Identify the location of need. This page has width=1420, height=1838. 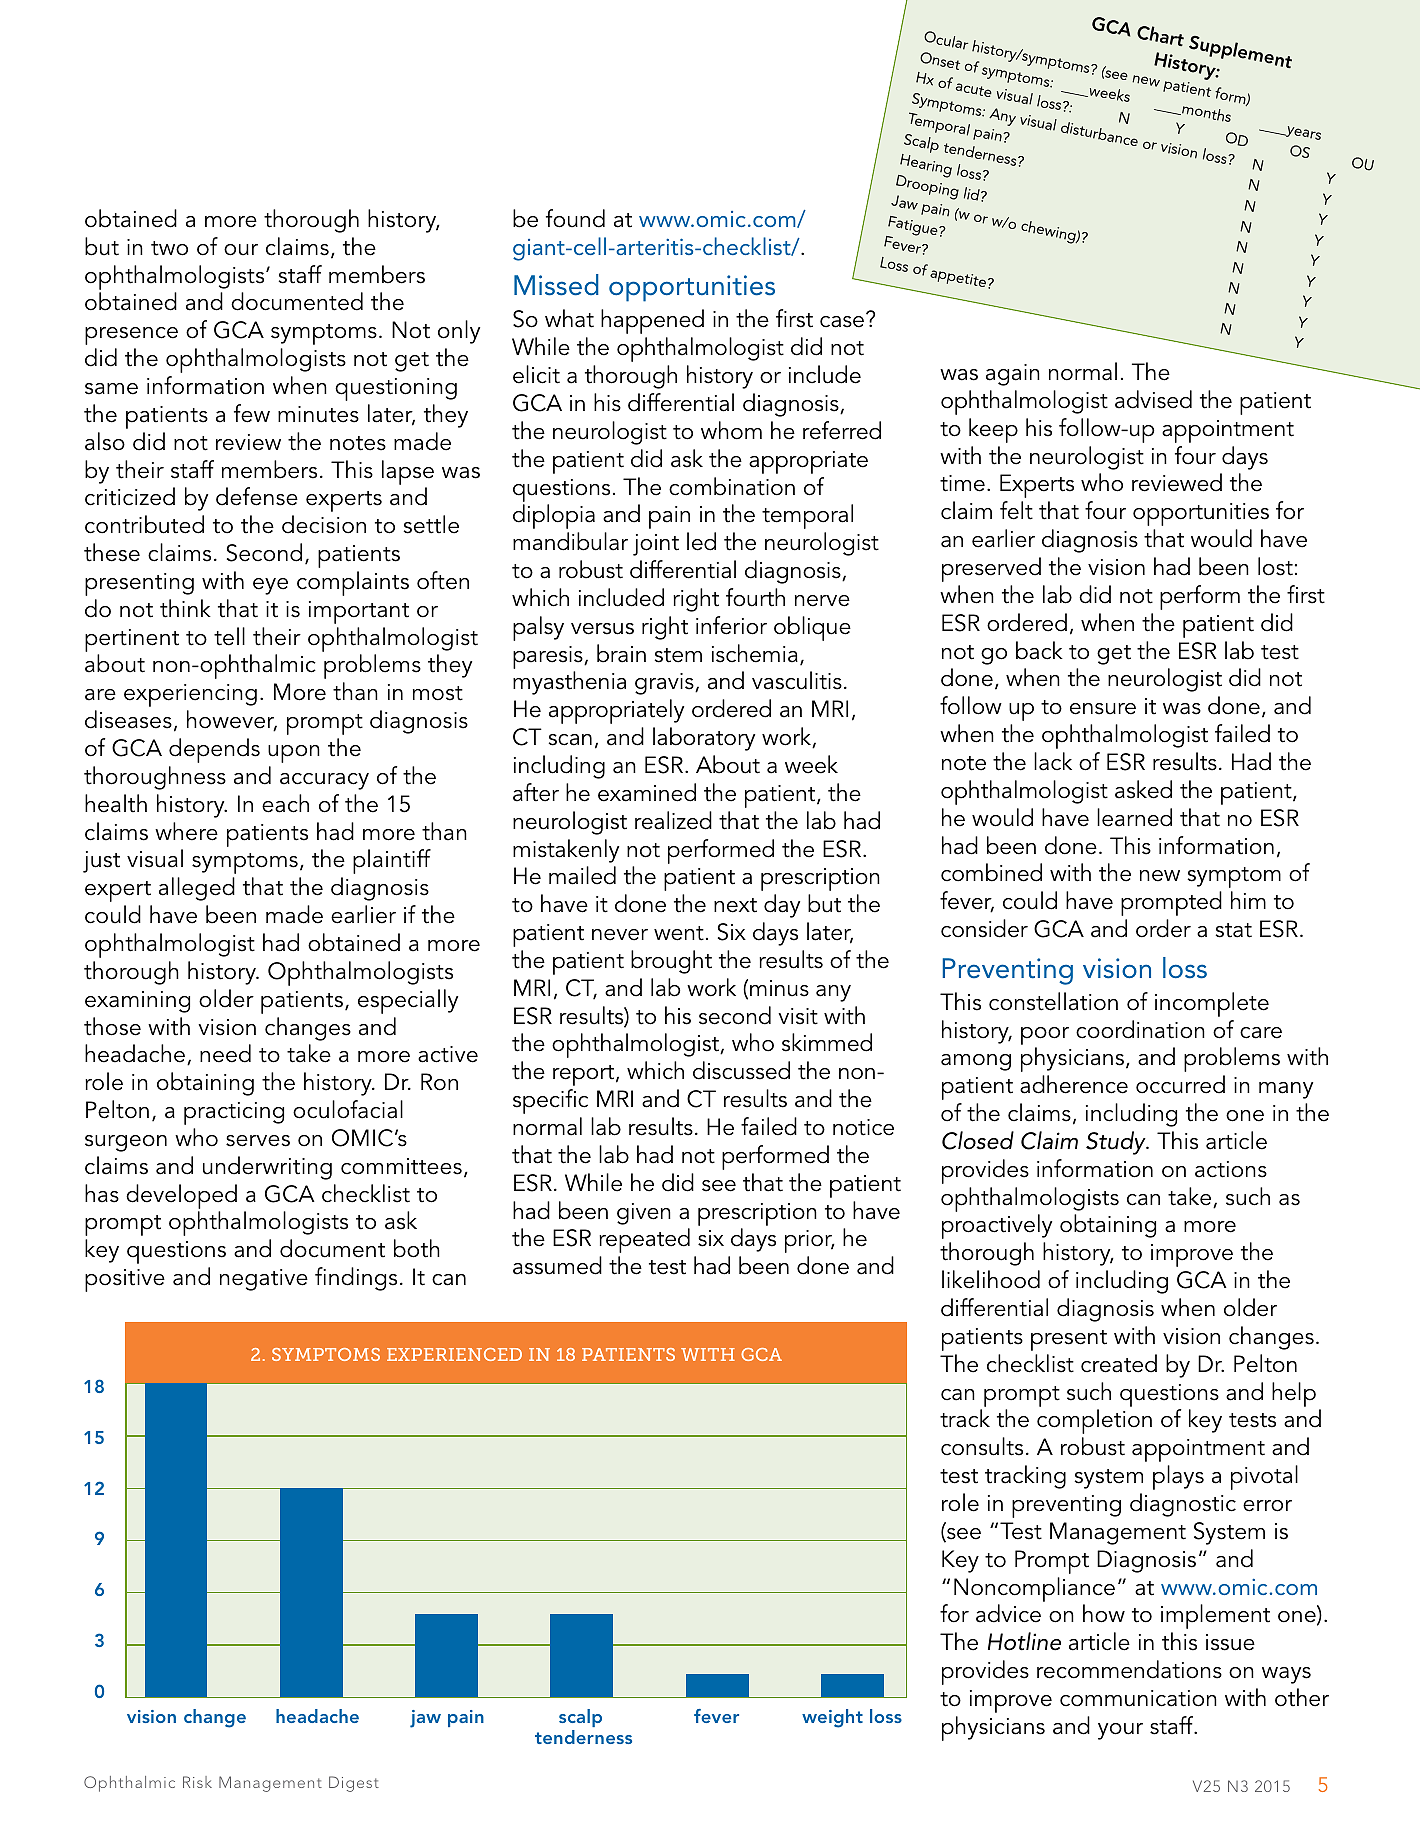
(225, 1053).
